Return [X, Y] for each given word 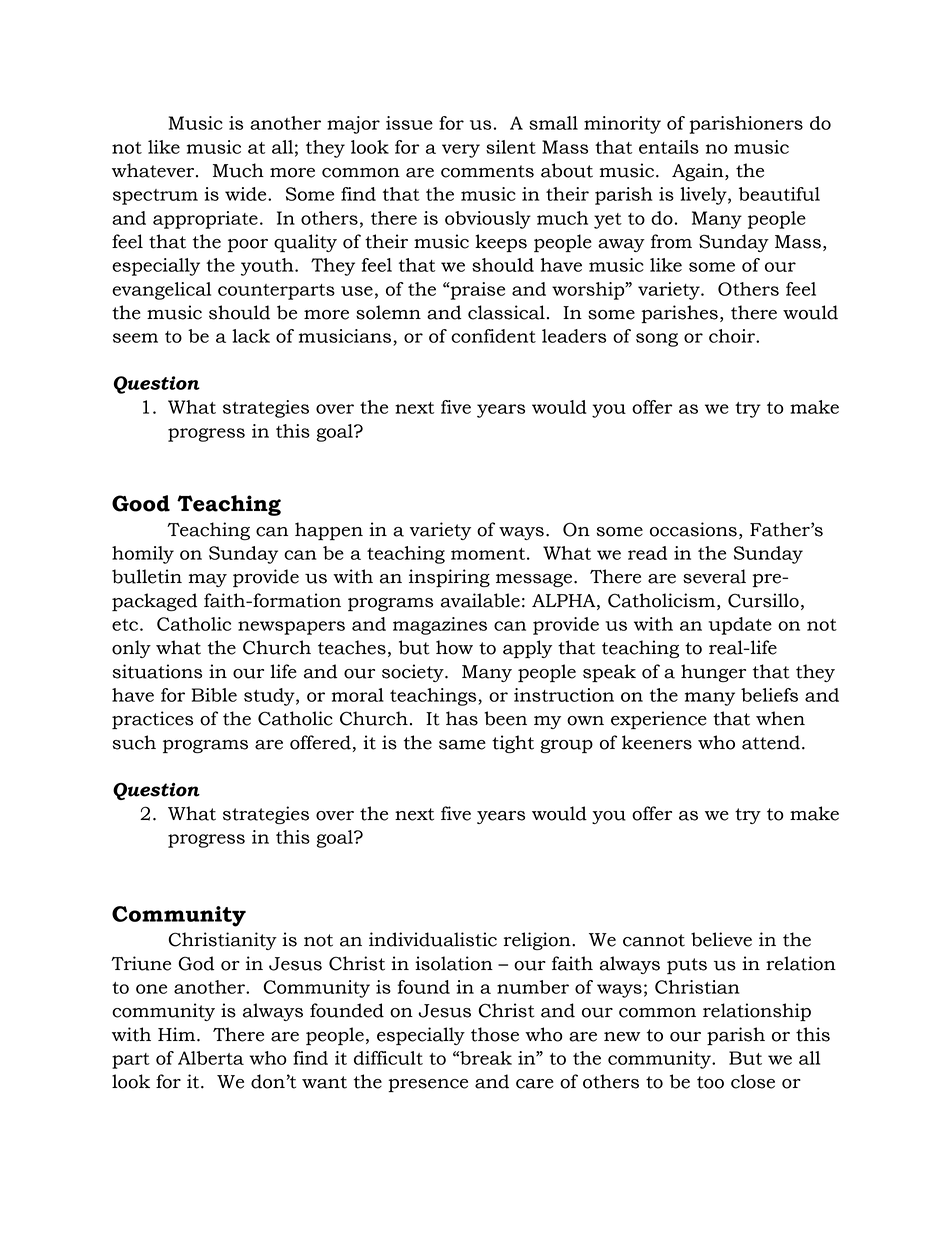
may [208, 580]
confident [493, 336]
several [714, 576]
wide [247, 194]
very [461, 151]
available [480, 600]
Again [699, 172]
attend [771, 742]
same [462, 745]
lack [251, 336]
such [134, 742]
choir [733, 336]
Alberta [211, 1058]
